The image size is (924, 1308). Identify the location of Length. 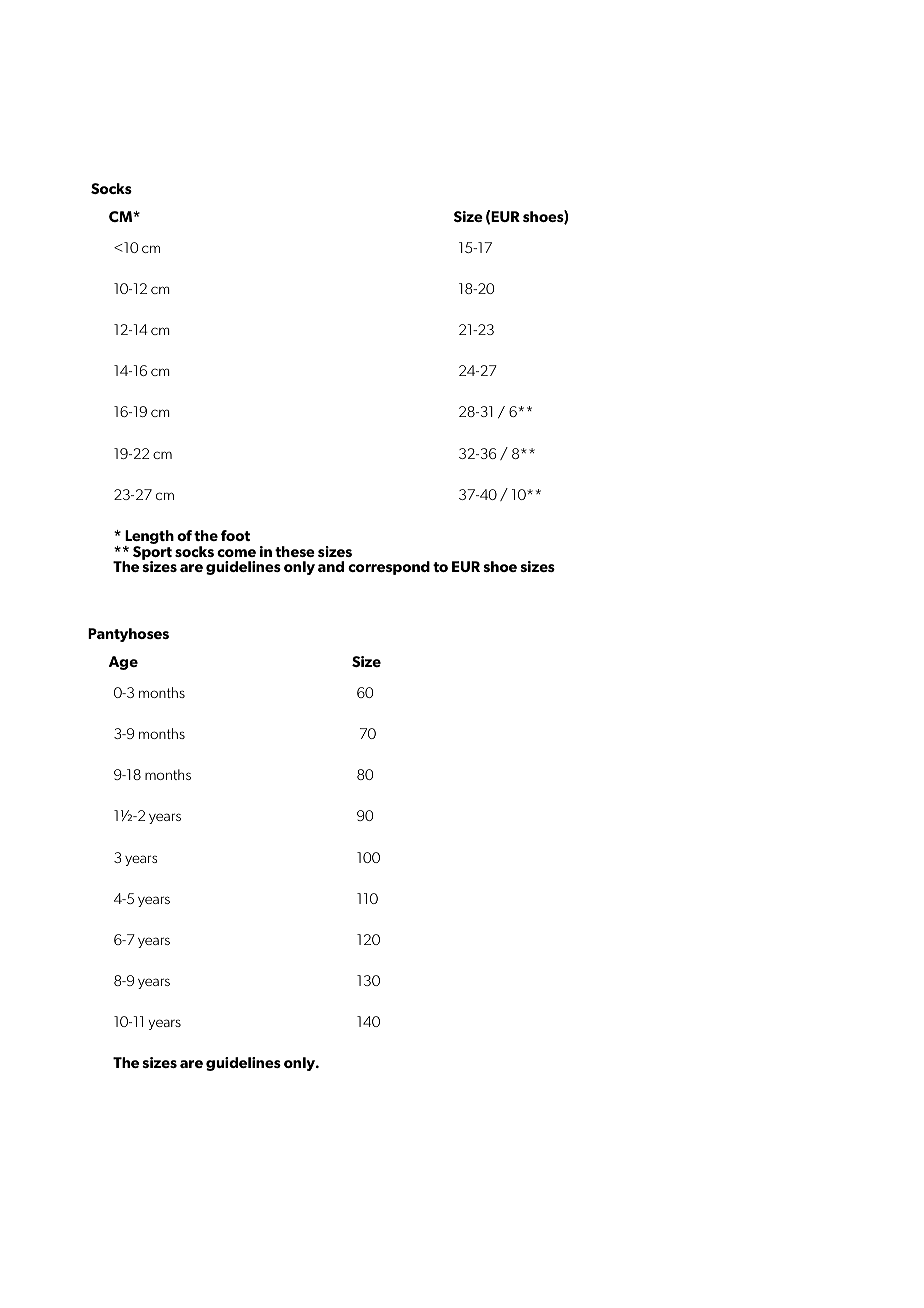
(149, 538).
